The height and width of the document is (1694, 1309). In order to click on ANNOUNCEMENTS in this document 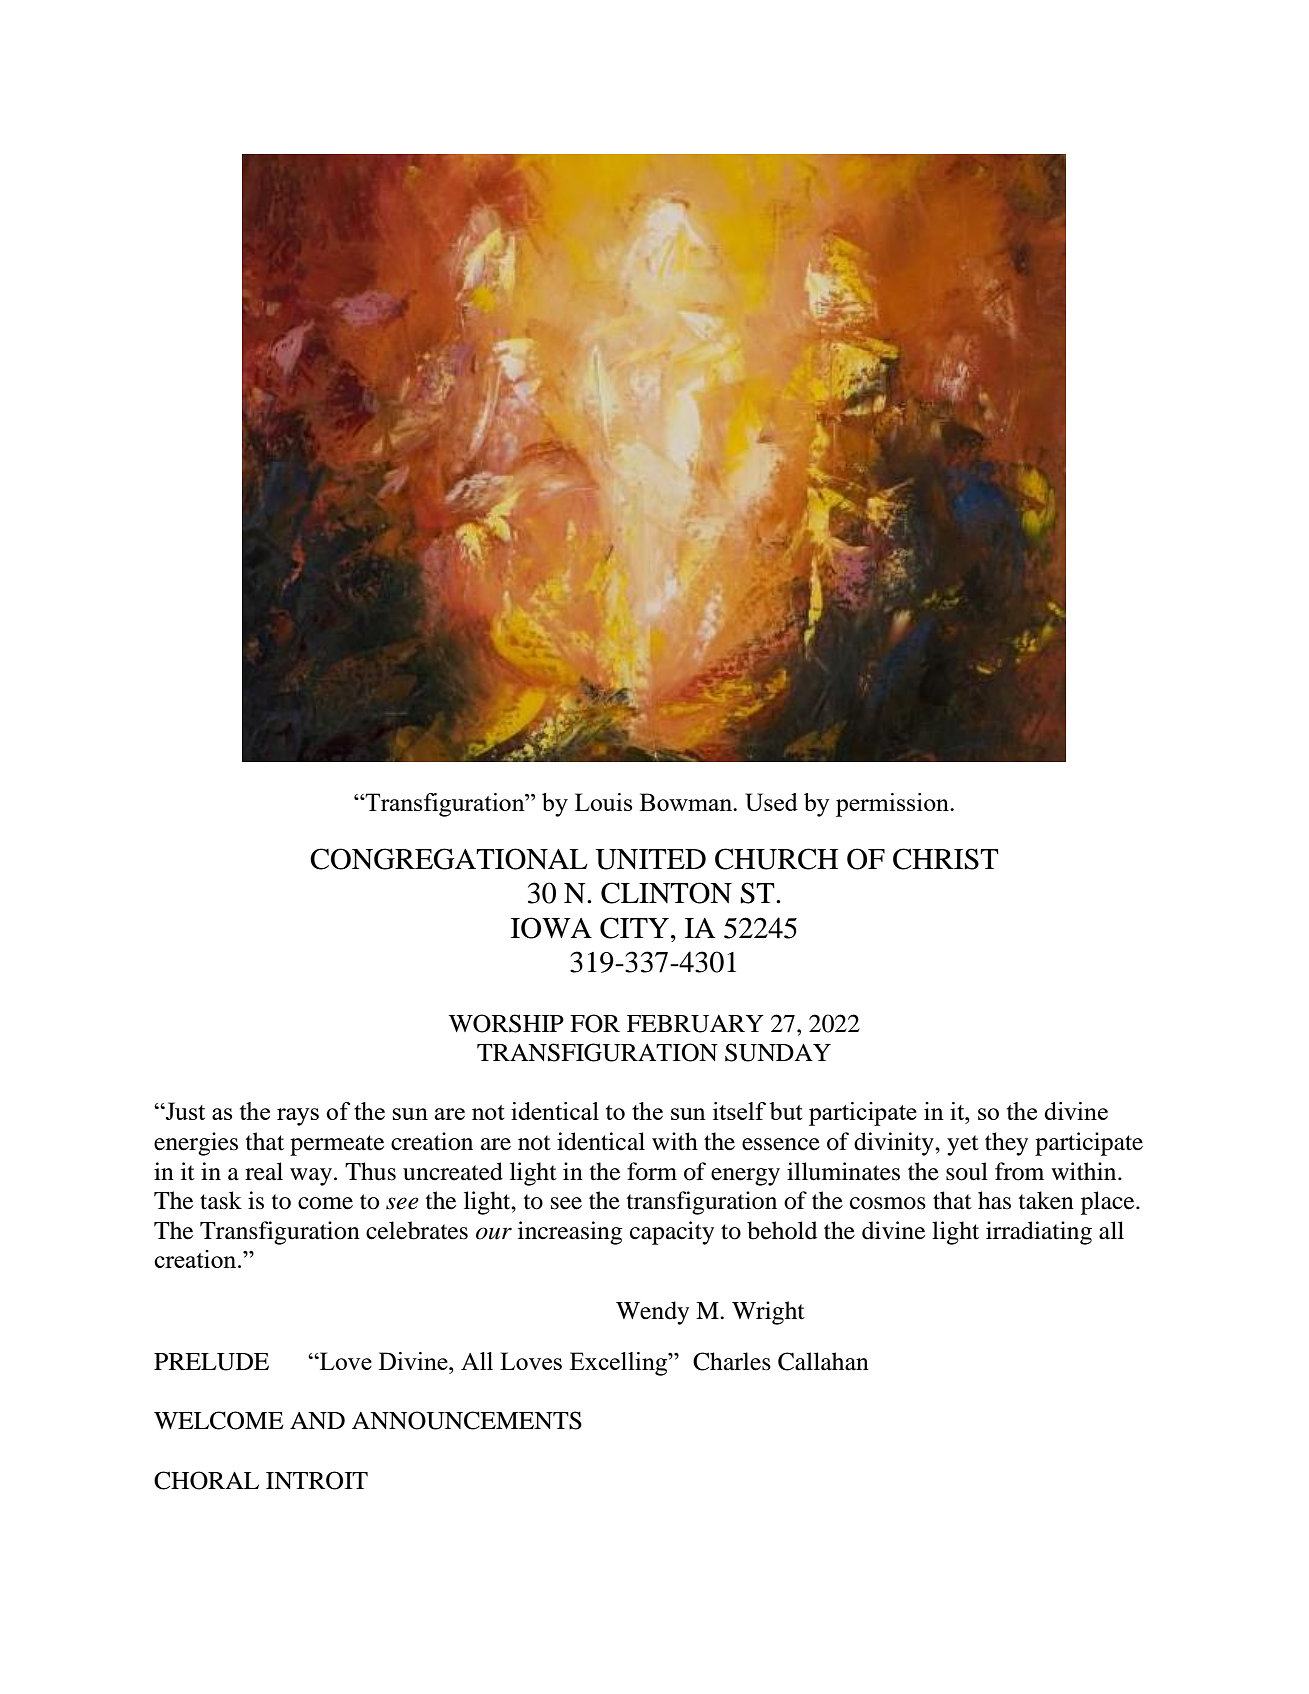, I will do `click(467, 1420)`.
